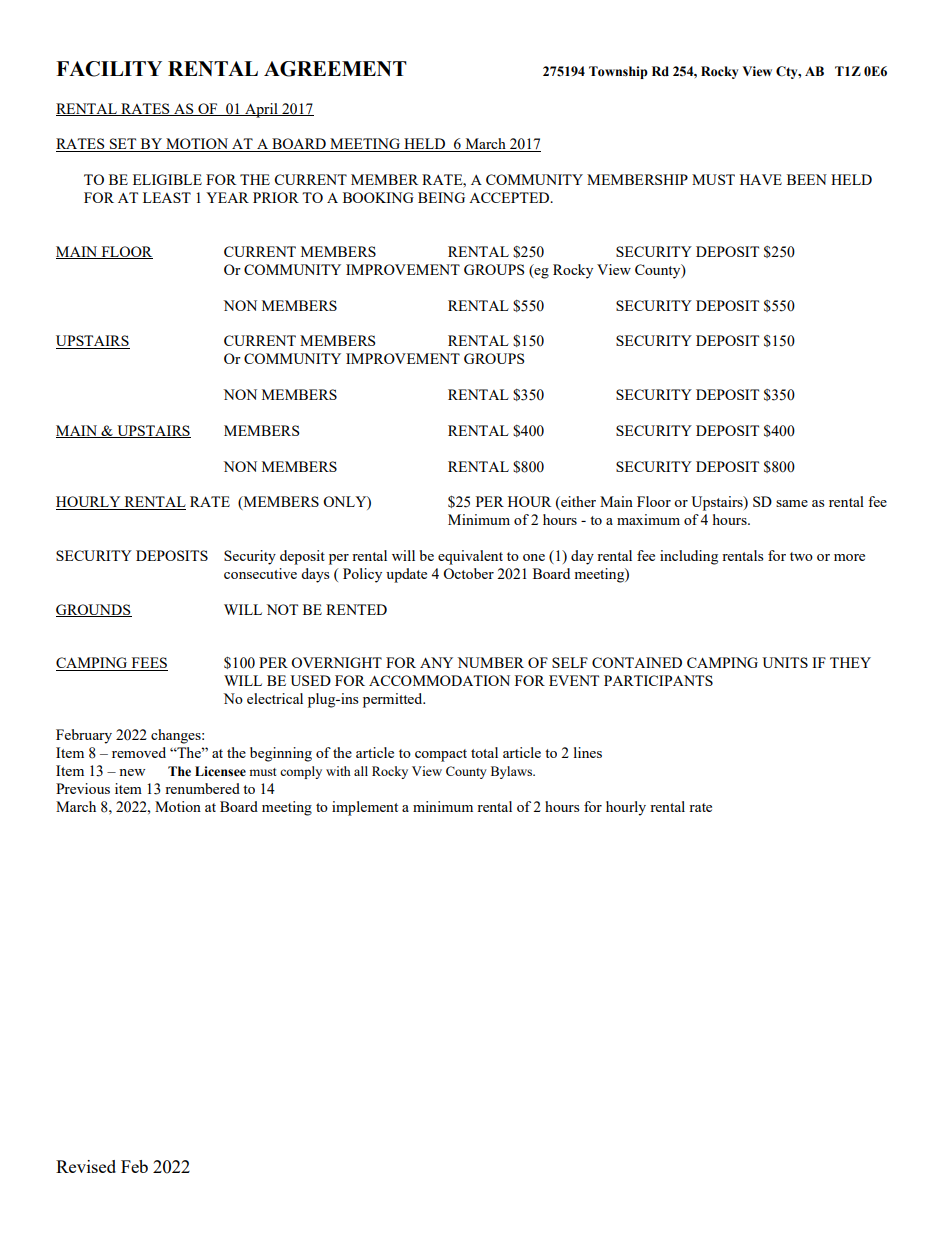 This screenshot has width=952, height=1233. I want to click on Bylaws, so click(513, 772).
